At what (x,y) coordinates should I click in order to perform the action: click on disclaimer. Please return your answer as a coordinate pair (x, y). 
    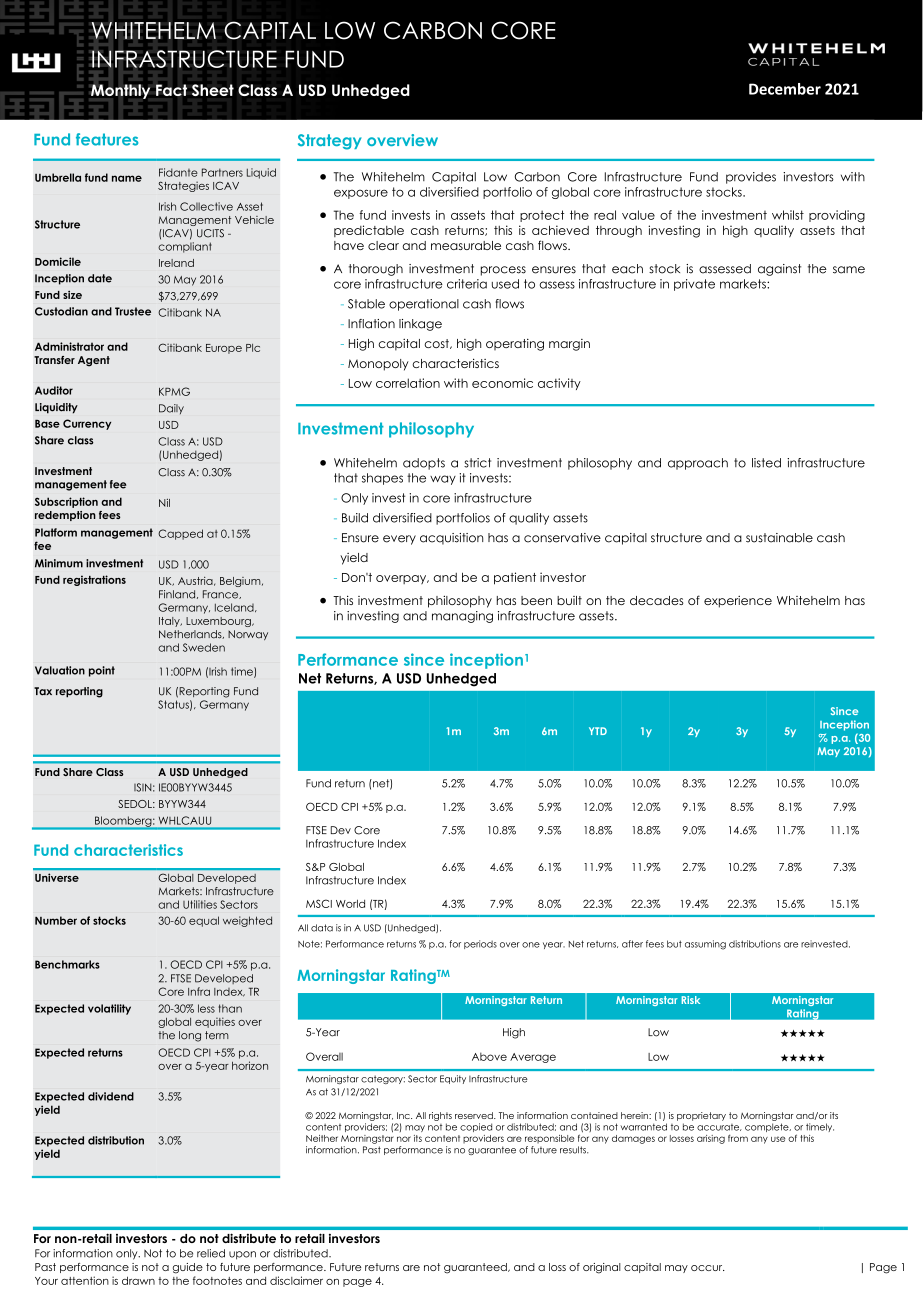
    Looking at the image, I should click on (296, 1280).
